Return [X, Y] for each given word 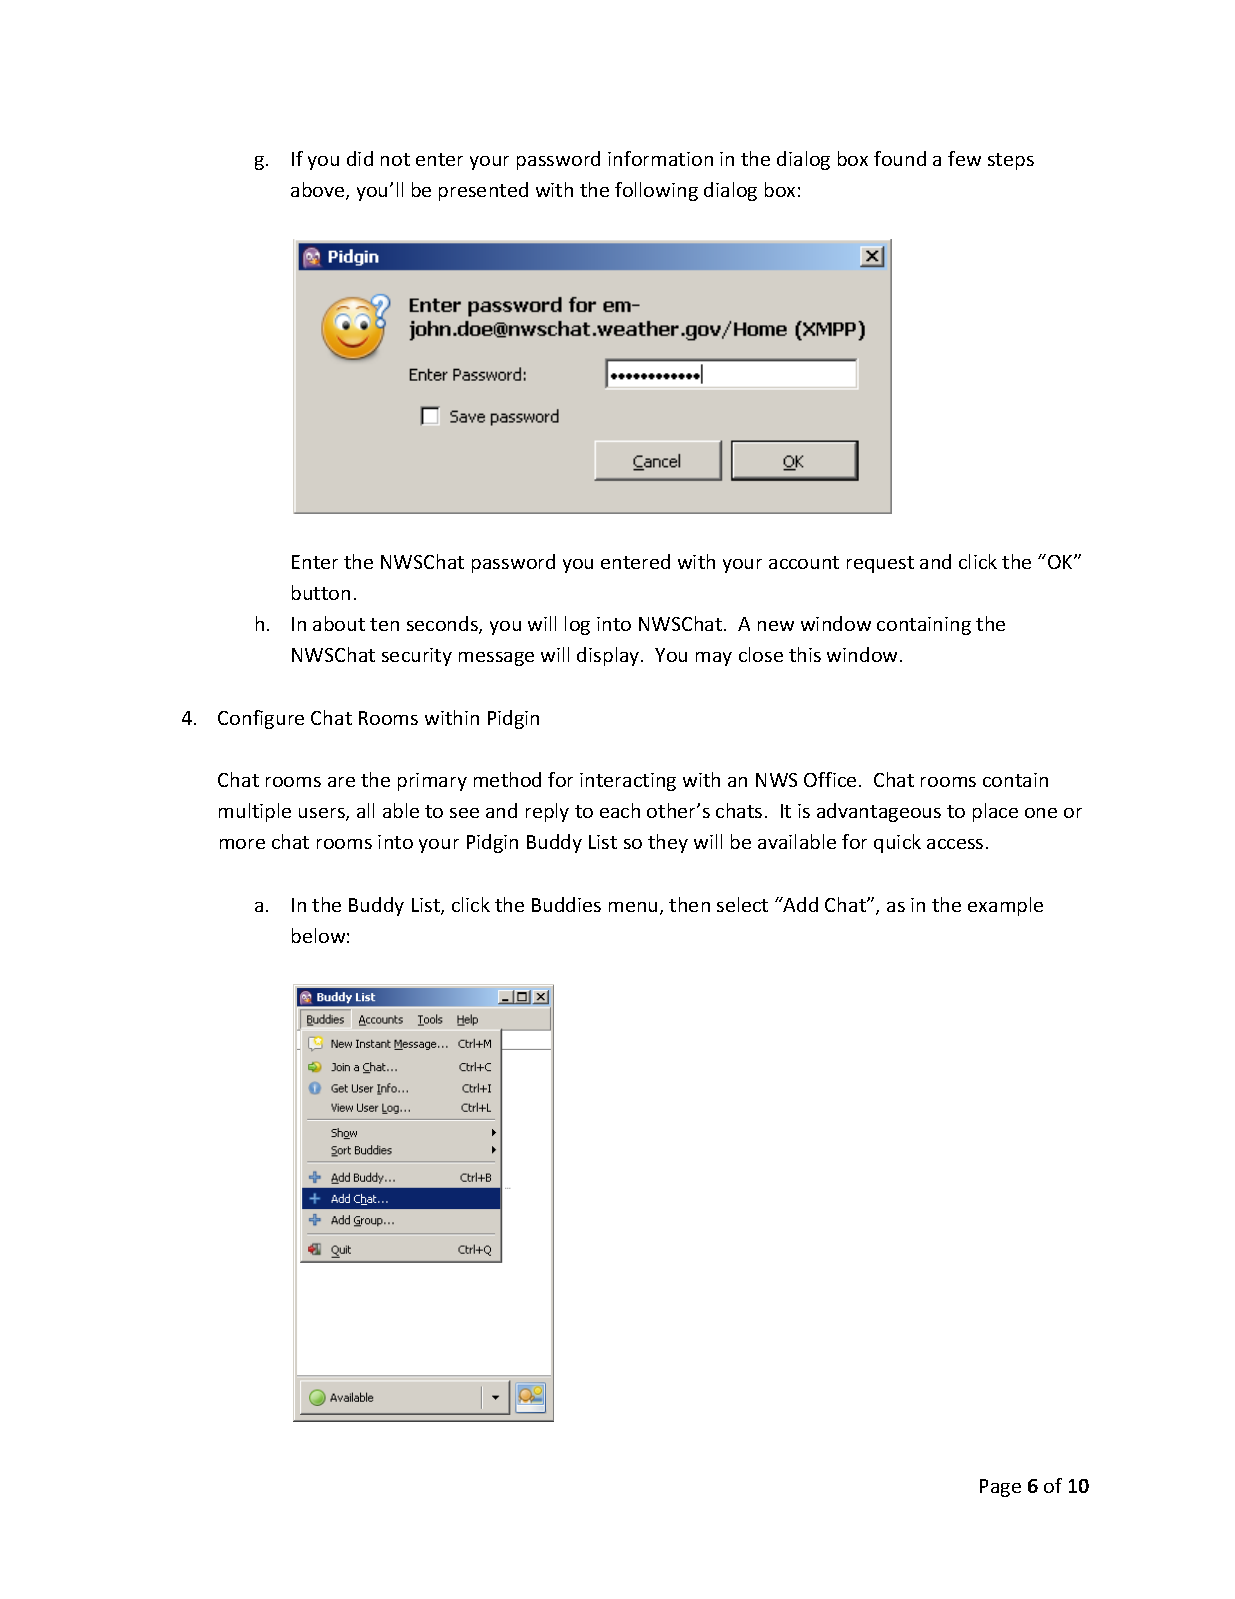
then [689, 904]
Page [1000, 1488]
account [804, 562]
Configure [261, 719]
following [656, 191]
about [339, 623]
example [1005, 906]
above [319, 191]
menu [633, 907]
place [995, 812]
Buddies [566, 904]
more [242, 844]
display [609, 656]
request [880, 564]
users [323, 814]
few [964, 158]
